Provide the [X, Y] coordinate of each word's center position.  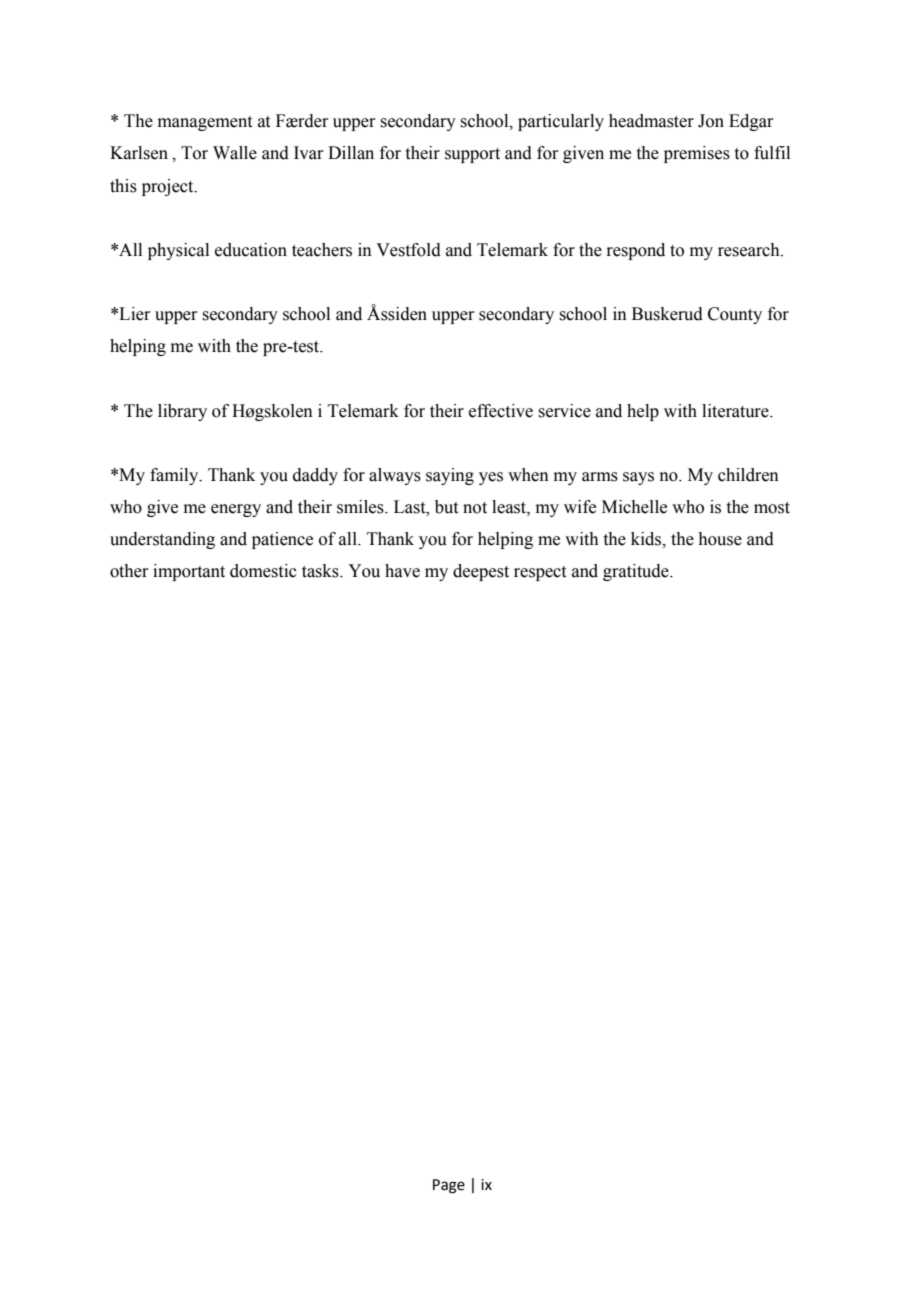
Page [449, 1186]
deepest [481, 572]
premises [697, 154]
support [472, 155]
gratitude [637, 572]
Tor [194, 153]
